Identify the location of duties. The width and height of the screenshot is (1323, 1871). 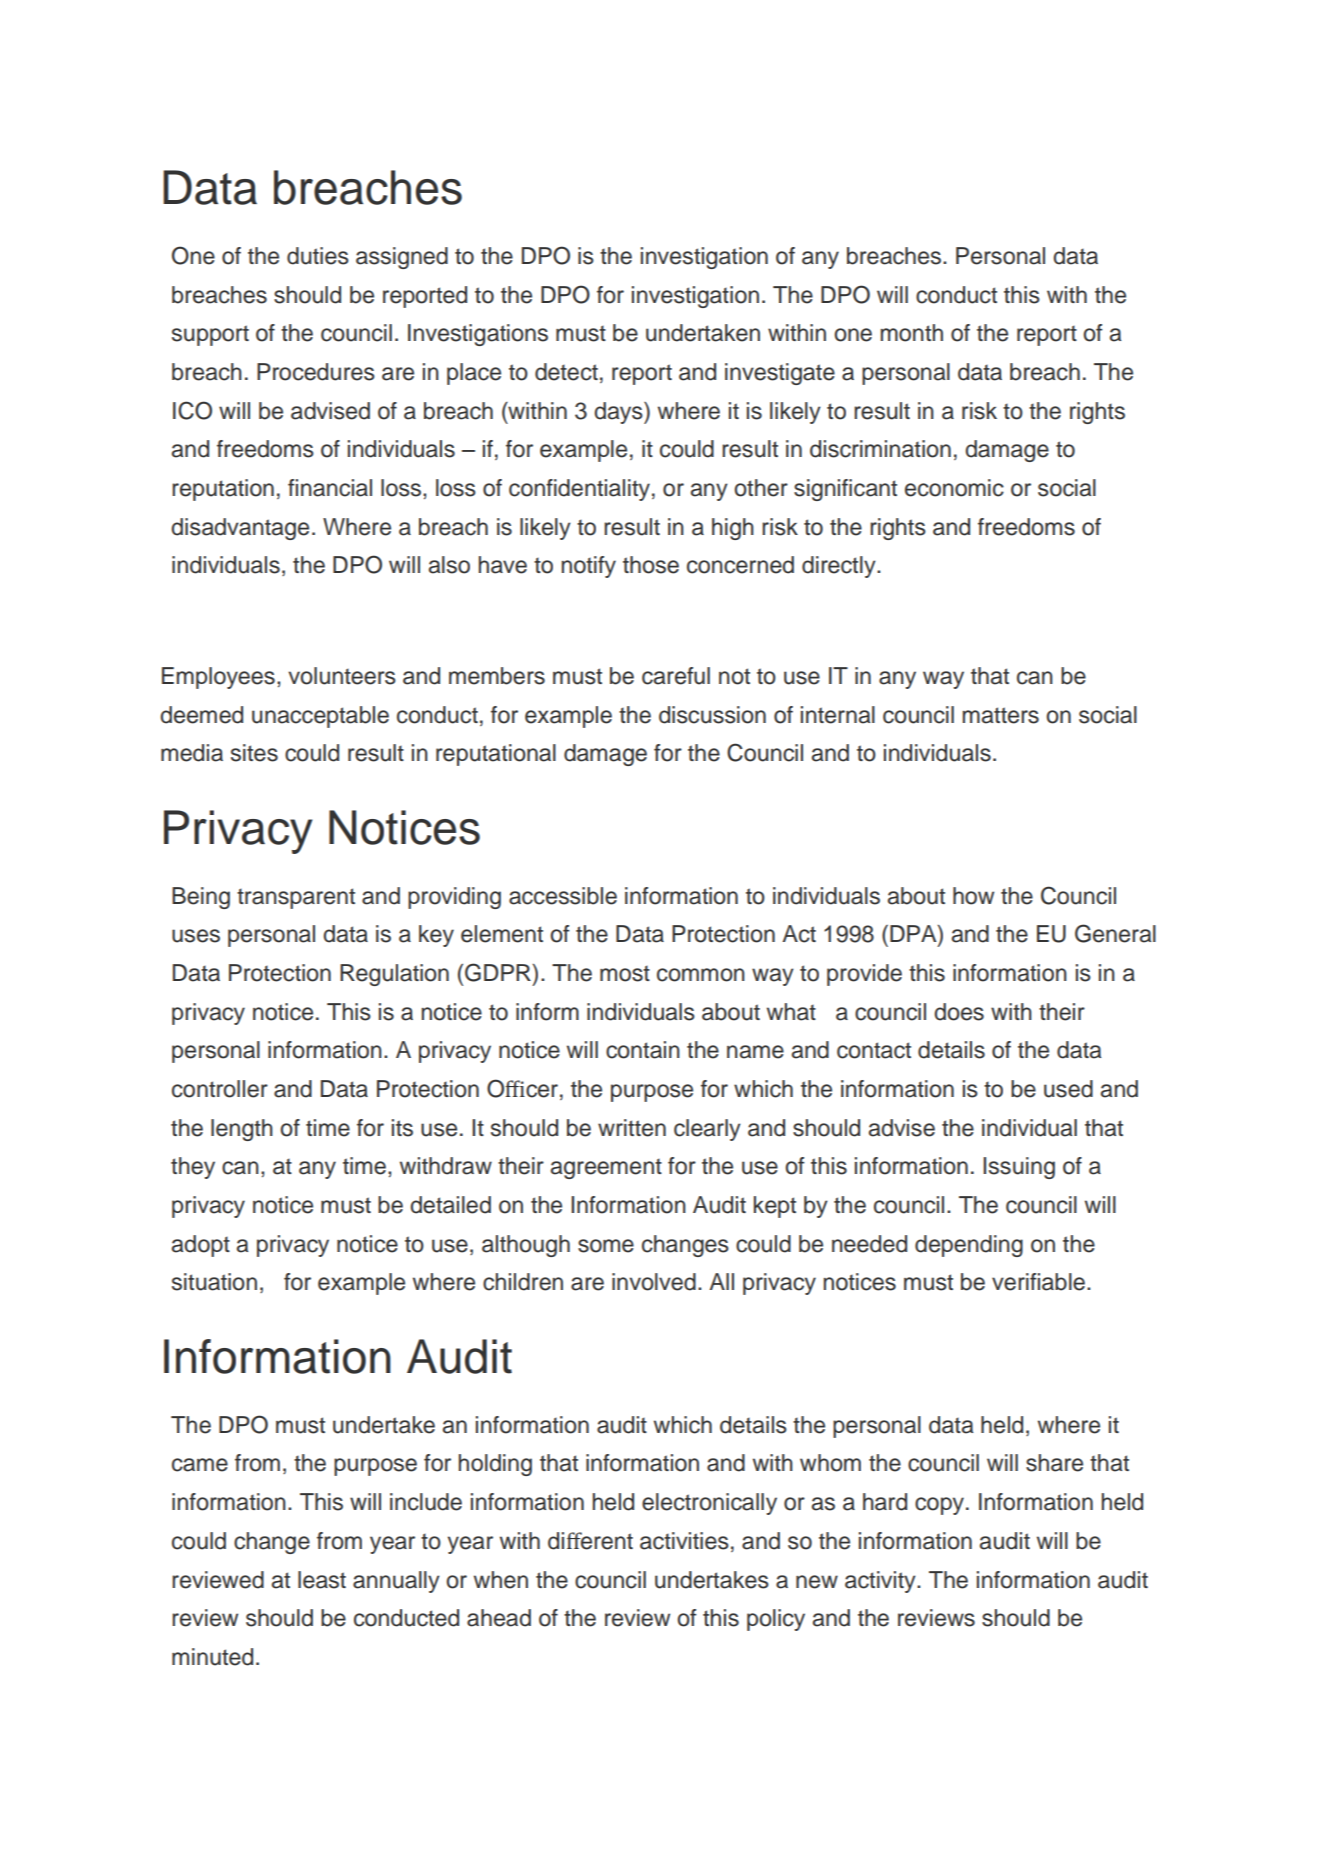
(318, 256).
